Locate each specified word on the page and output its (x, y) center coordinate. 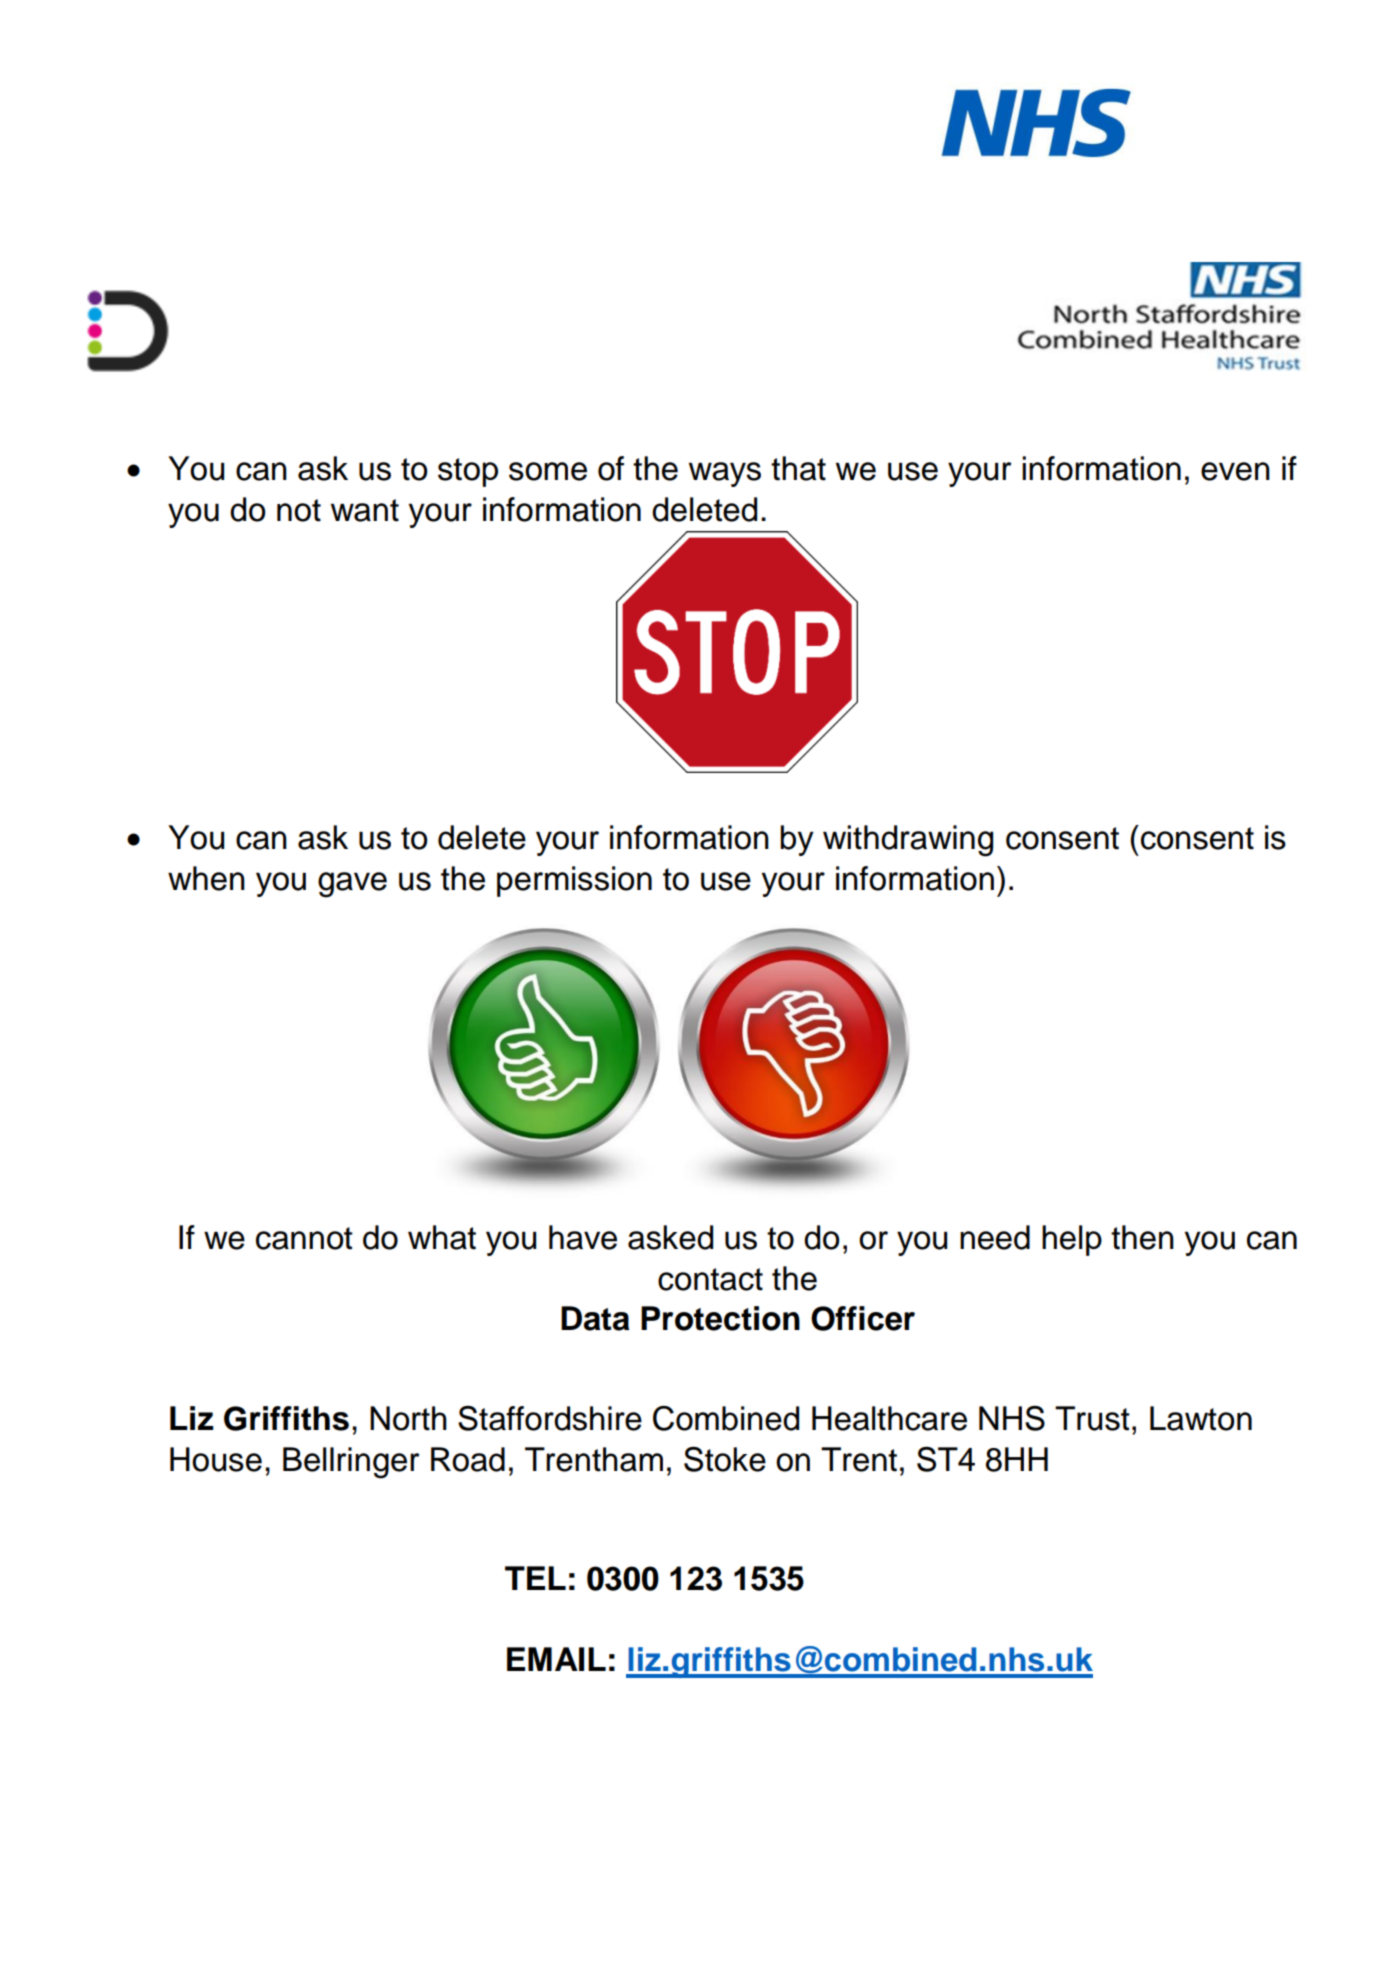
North (408, 1418)
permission (574, 881)
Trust (1092, 1418)
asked (670, 1237)
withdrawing (908, 841)
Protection (720, 1318)
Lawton (1201, 1418)
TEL (535, 1578)
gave (352, 885)
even (1235, 471)
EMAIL (556, 1659)
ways (725, 474)
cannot (304, 1238)
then (1142, 1237)
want (365, 510)
